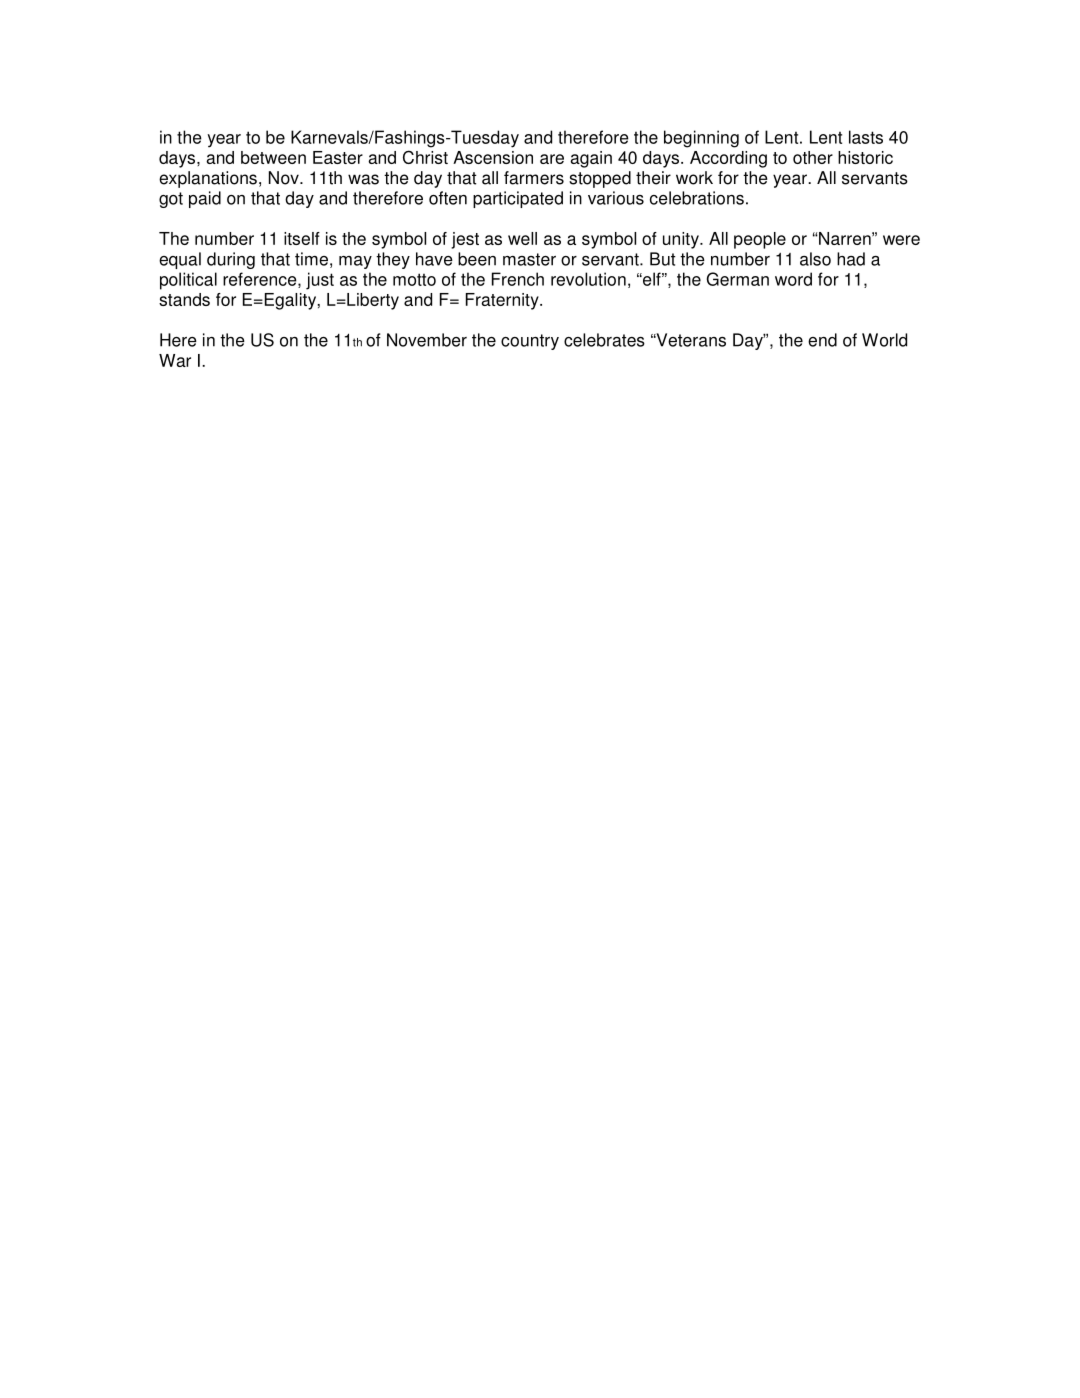  I want to click on country, so click(530, 342).
